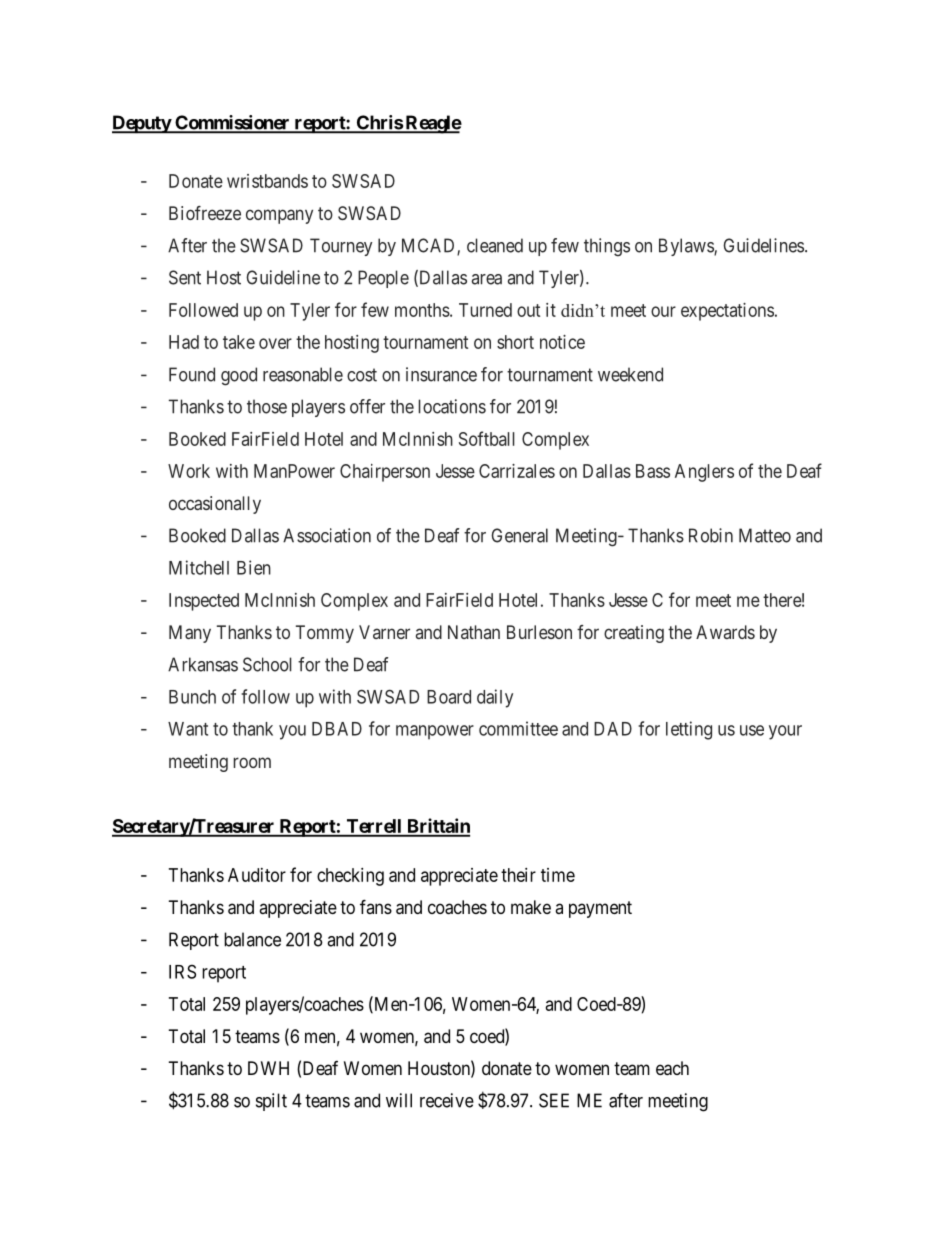 This document has height=1233, width=952. Describe the element at coordinates (495, 245) in the document. I see `cleaned` at that location.
